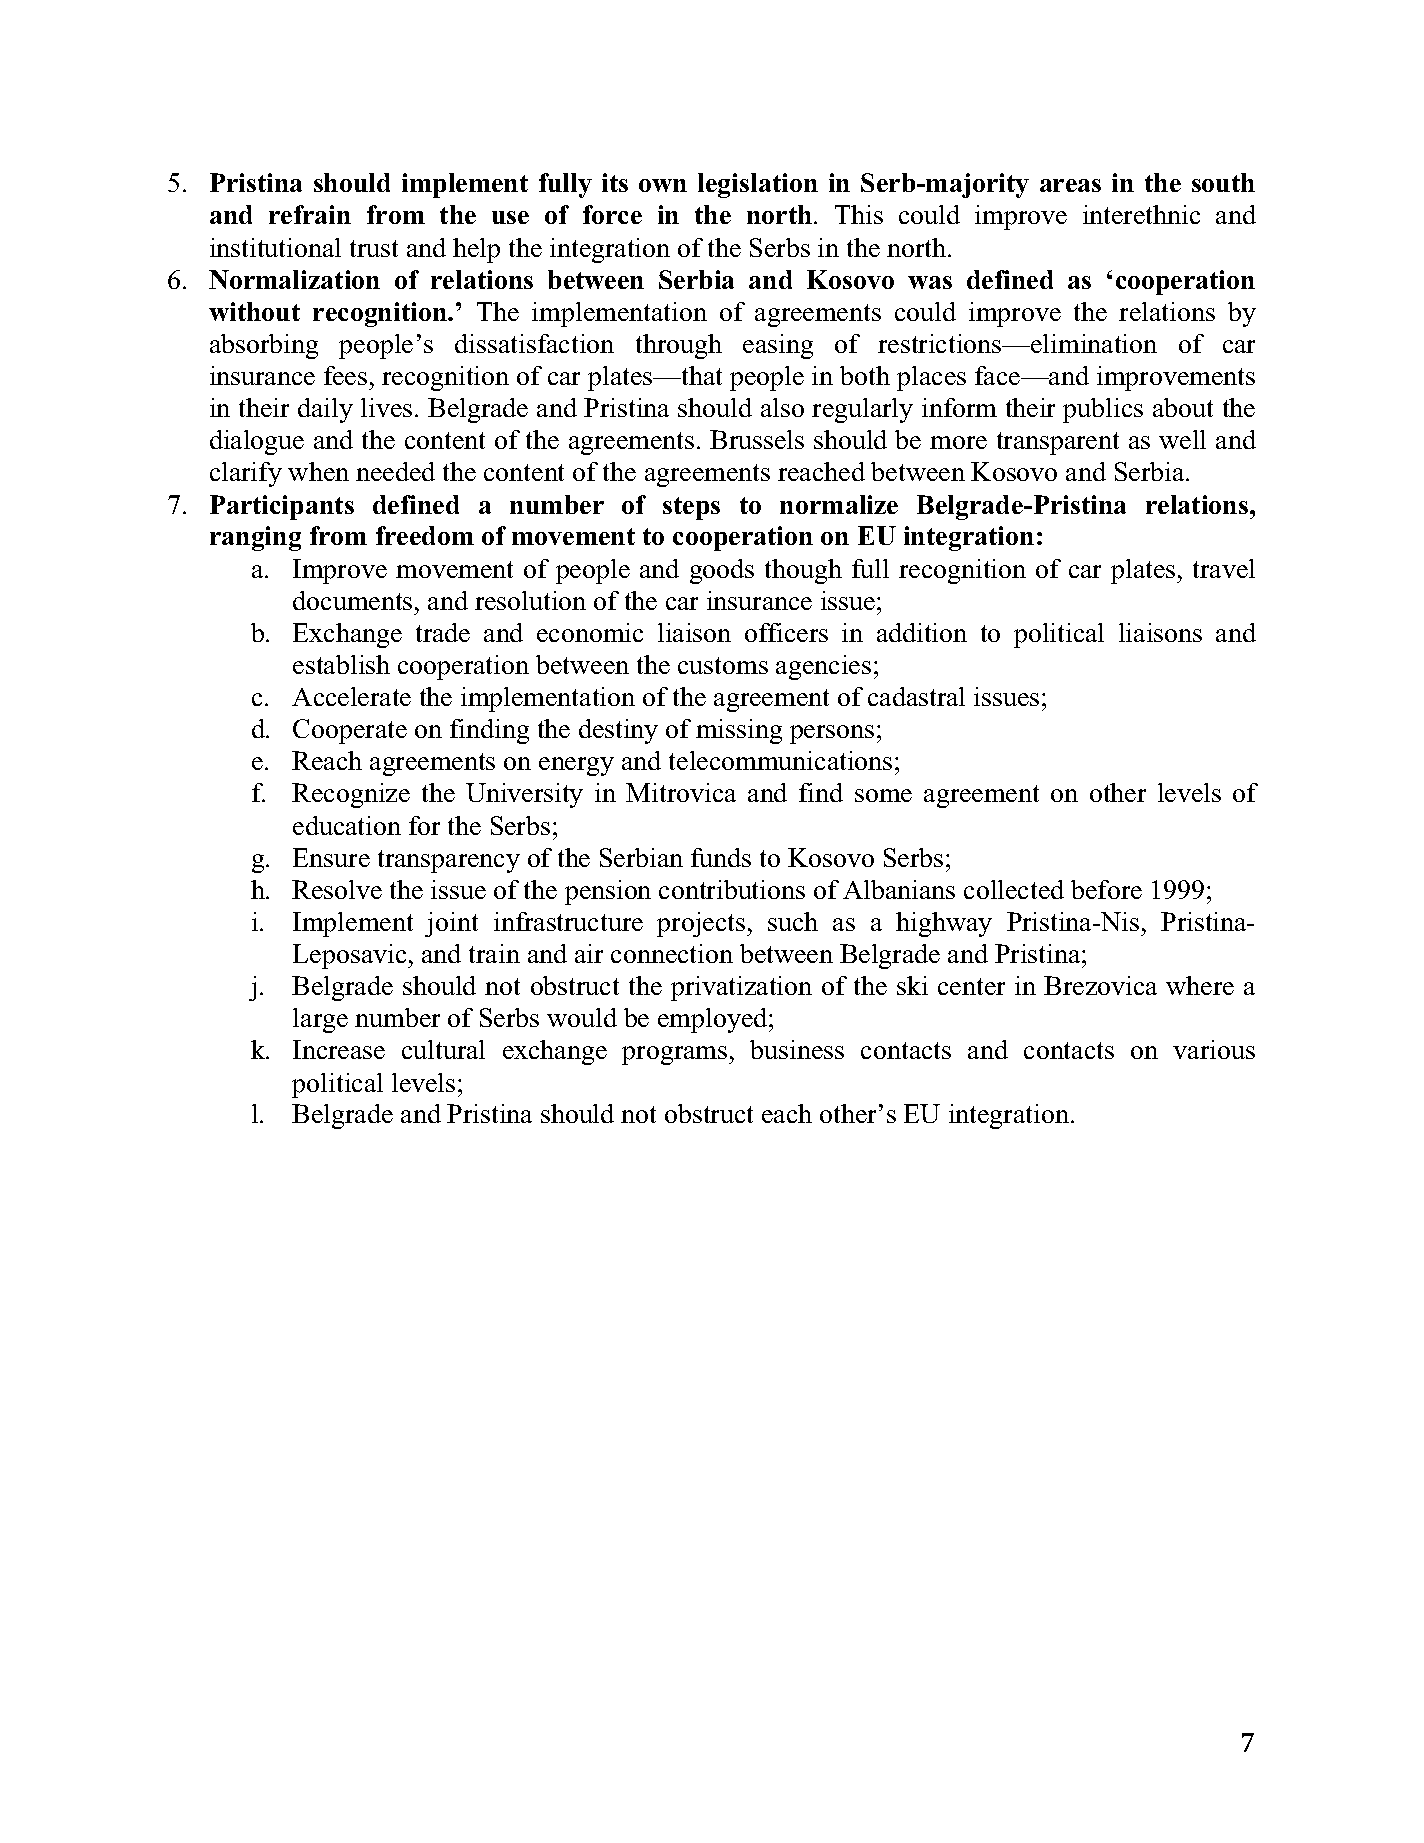 The width and height of the document is (1424, 1843). What do you see at coordinates (310, 214) in the document?
I see `refrain` at bounding box center [310, 214].
